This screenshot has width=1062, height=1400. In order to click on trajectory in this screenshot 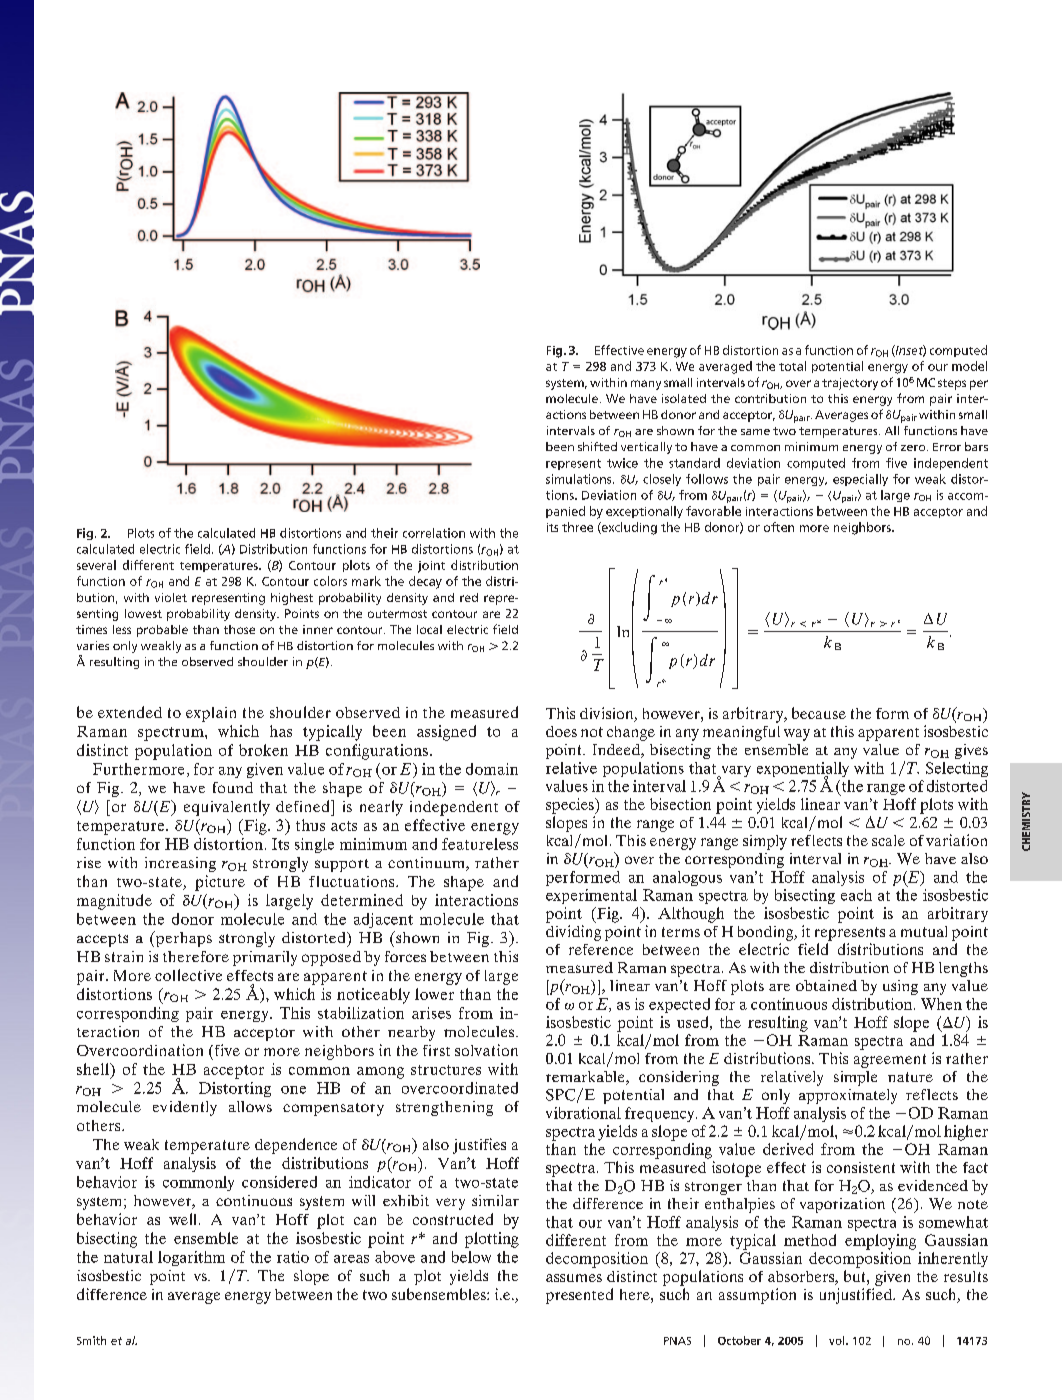, I will do `click(850, 384)`.
